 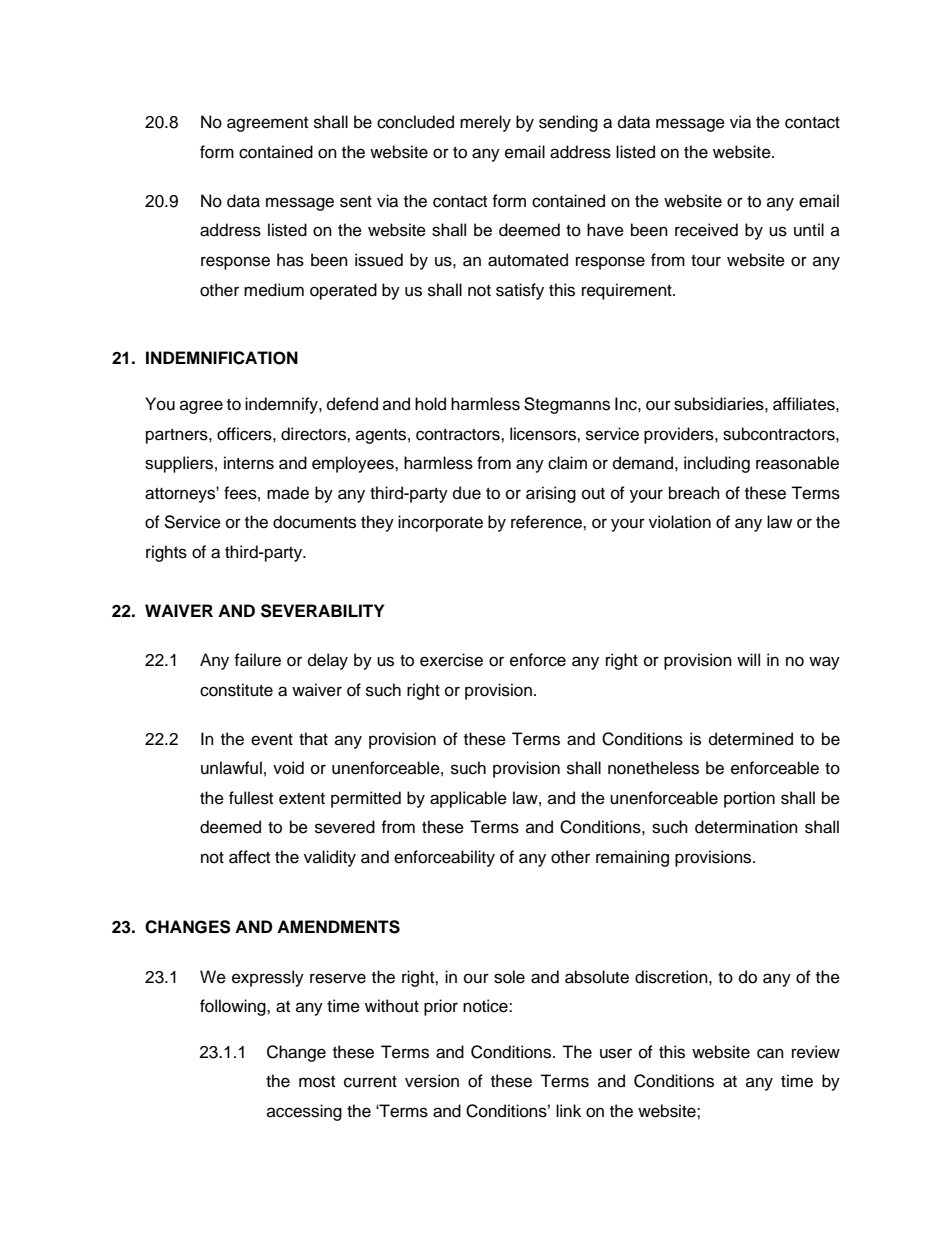 What do you see at coordinates (451, 660) in the screenshot?
I see `exercise` at bounding box center [451, 660].
